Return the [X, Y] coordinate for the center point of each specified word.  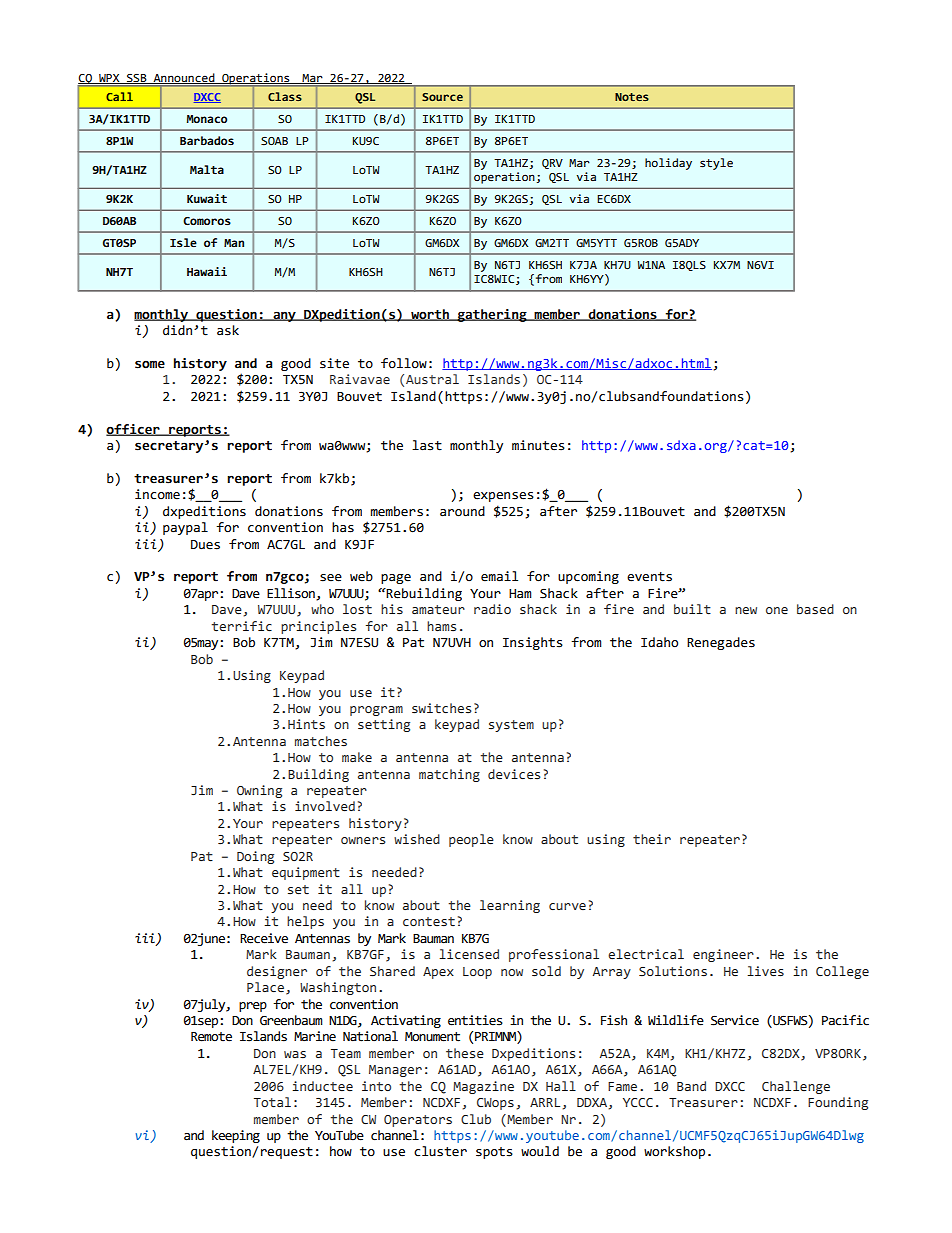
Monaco [207, 119]
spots [494, 1153]
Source [442, 97]
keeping [236, 1136]
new [746, 610]
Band [691, 1086]
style [716, 164]
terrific [241, 626]
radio [492, 609]
